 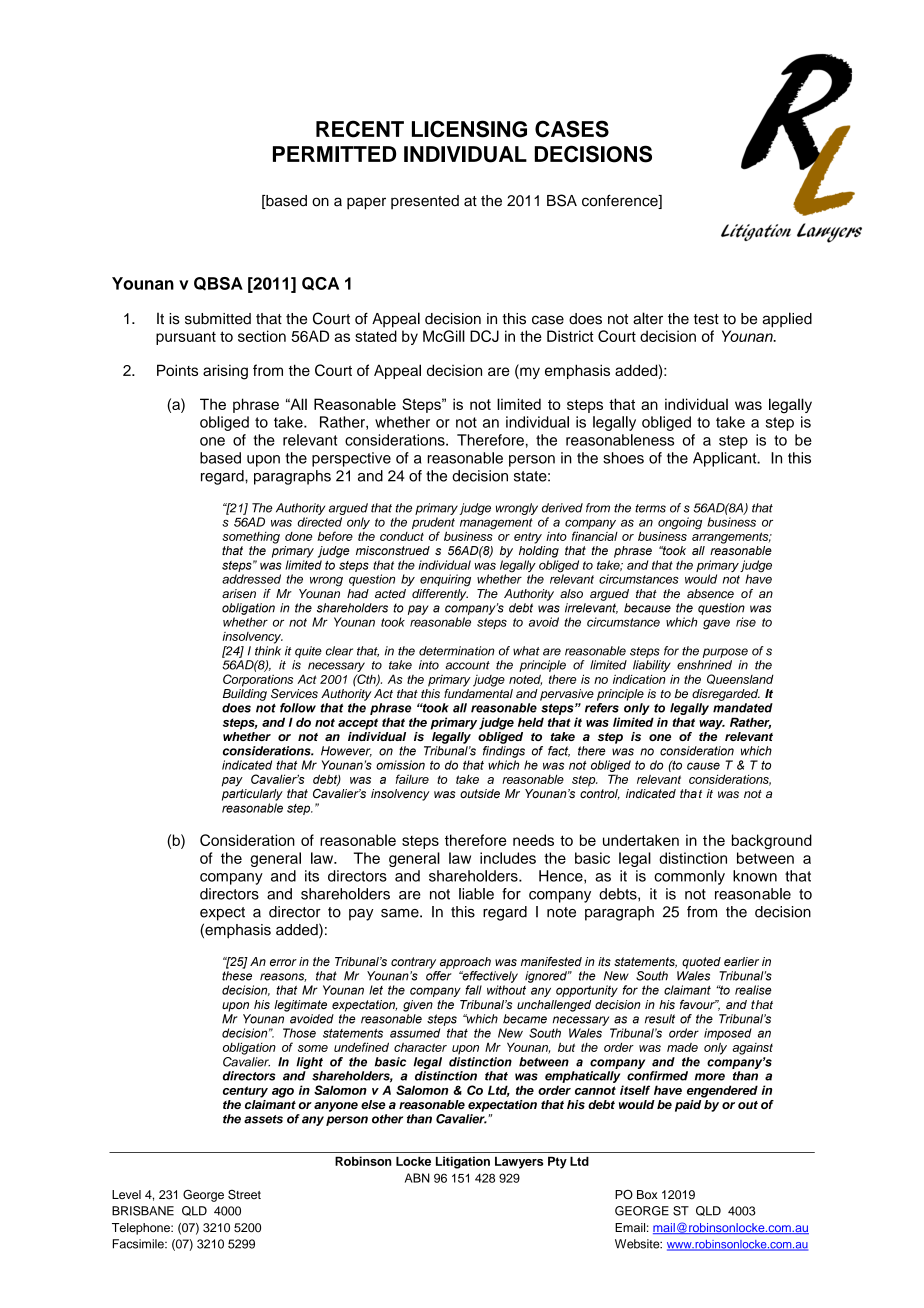 What do you see at coordinates (621, 201) in the screenshot?
I see `conference` at bounding box center [621, 201].
